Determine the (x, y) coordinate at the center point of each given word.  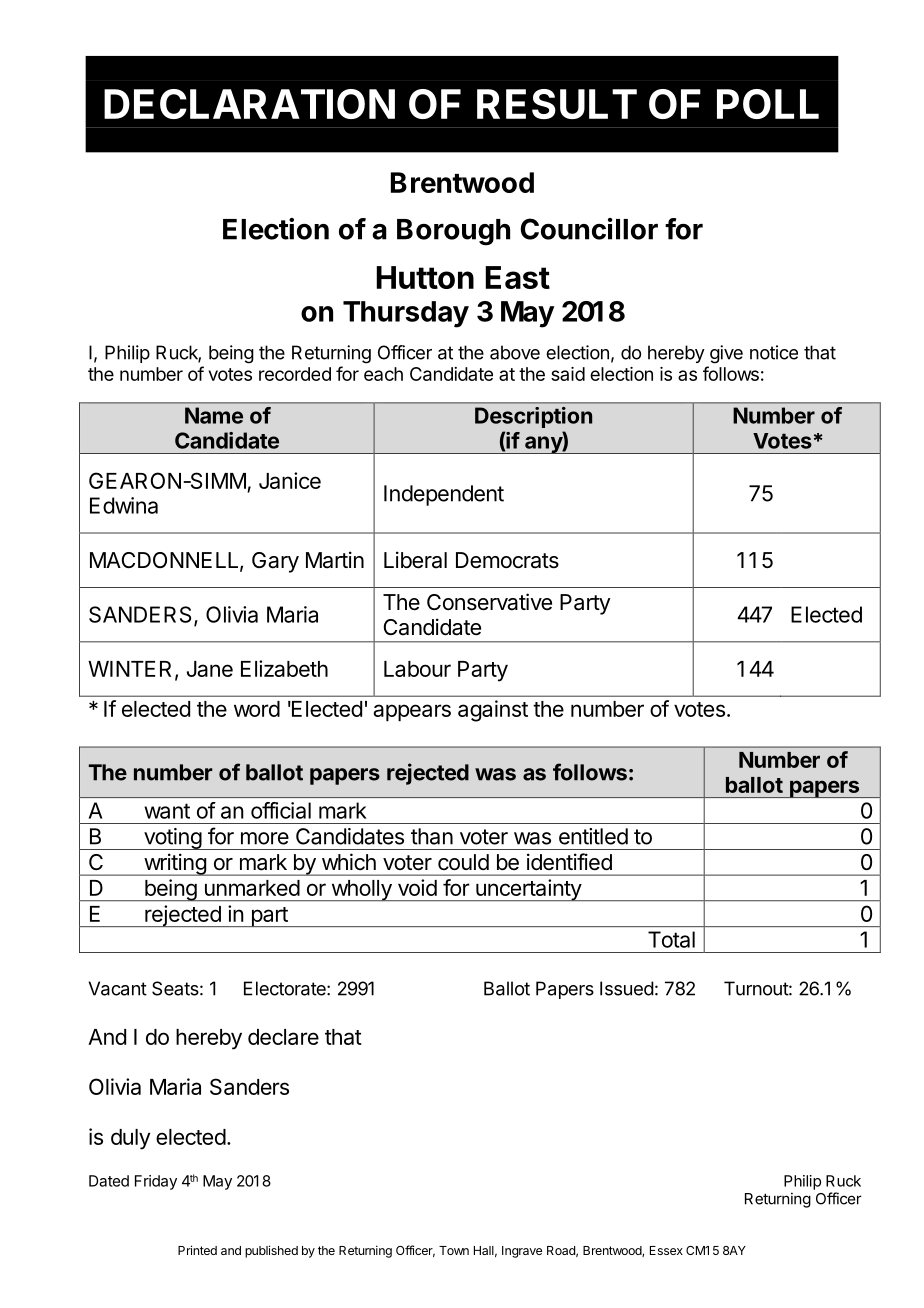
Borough (453, 232)
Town (454, 1250)
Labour (417, 669)
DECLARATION (249, 104)
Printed (197, 1250)
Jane (210, 669)
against (493, 711)
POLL (768, 104)
